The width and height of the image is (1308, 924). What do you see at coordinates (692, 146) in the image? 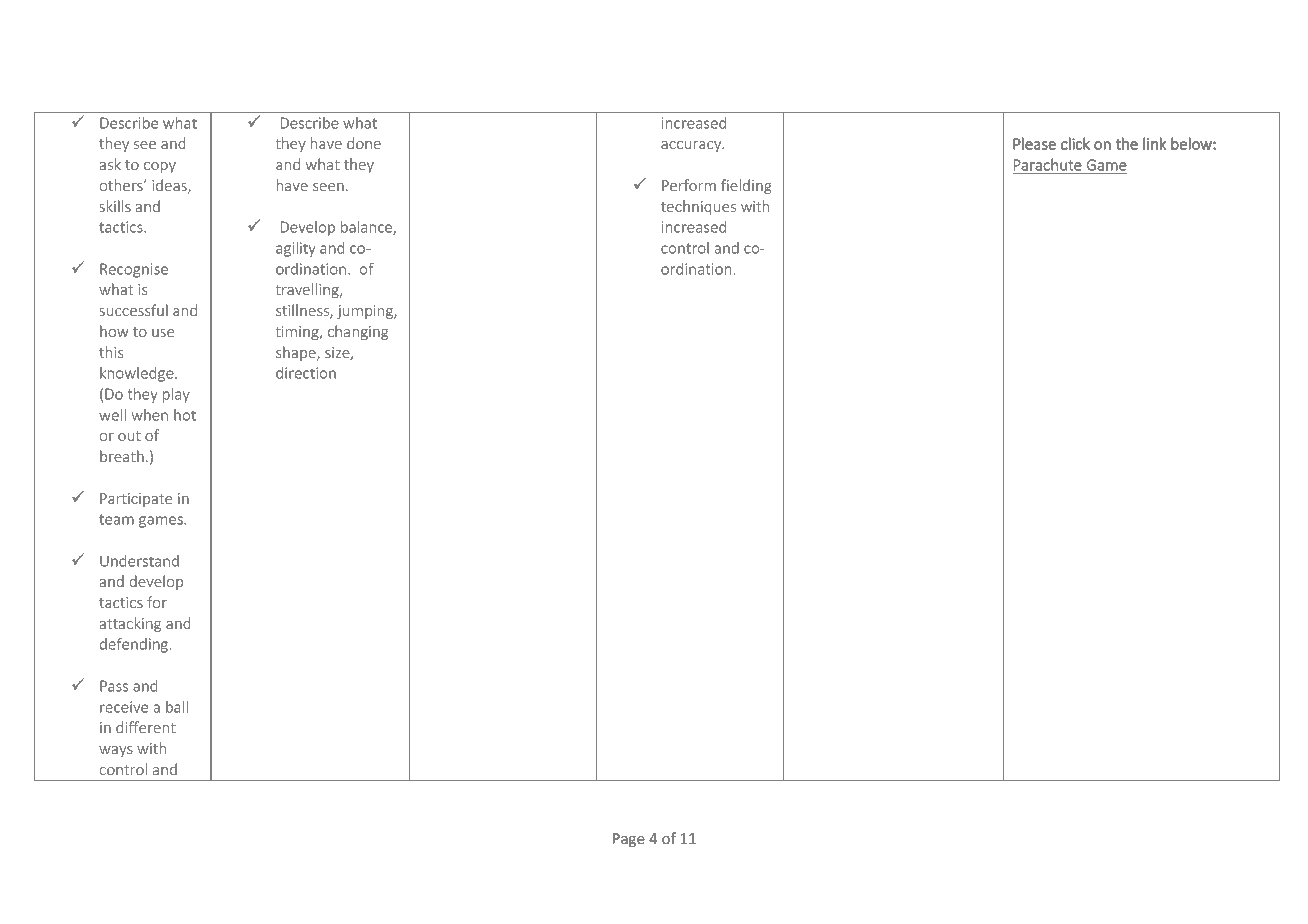
I see `accuracy` at bounding box center [692, 146].
